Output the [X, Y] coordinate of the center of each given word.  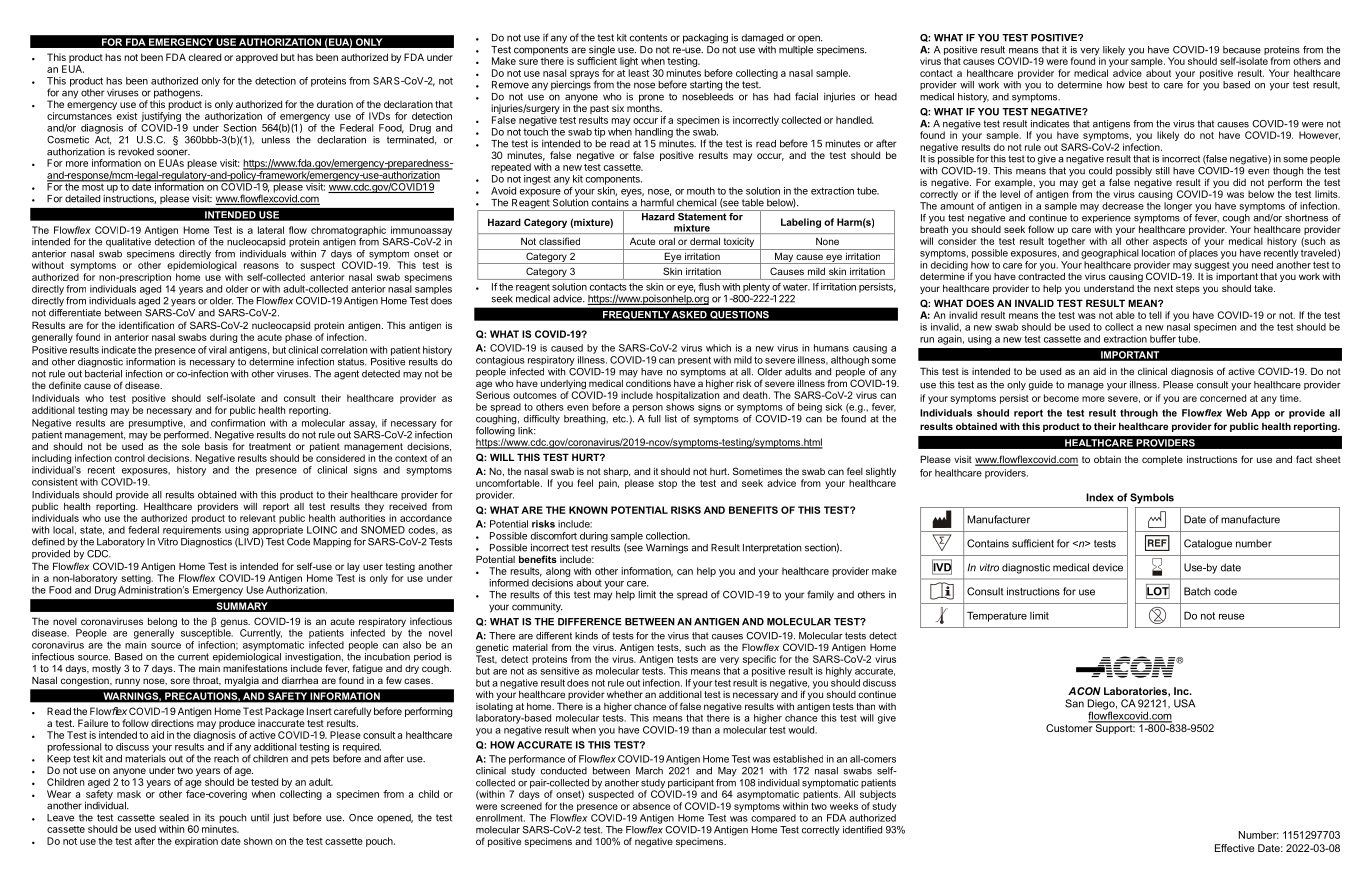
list [671, 419]
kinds [586, 636]
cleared [205, 57]
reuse [1232, 617]
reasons [261, 266]
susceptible [207, 634]
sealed [174, 818]
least [639, 73]
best [1138, 85]
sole [191, 446]
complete [1162, 460]
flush [709, 287]
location [1158, 253]
